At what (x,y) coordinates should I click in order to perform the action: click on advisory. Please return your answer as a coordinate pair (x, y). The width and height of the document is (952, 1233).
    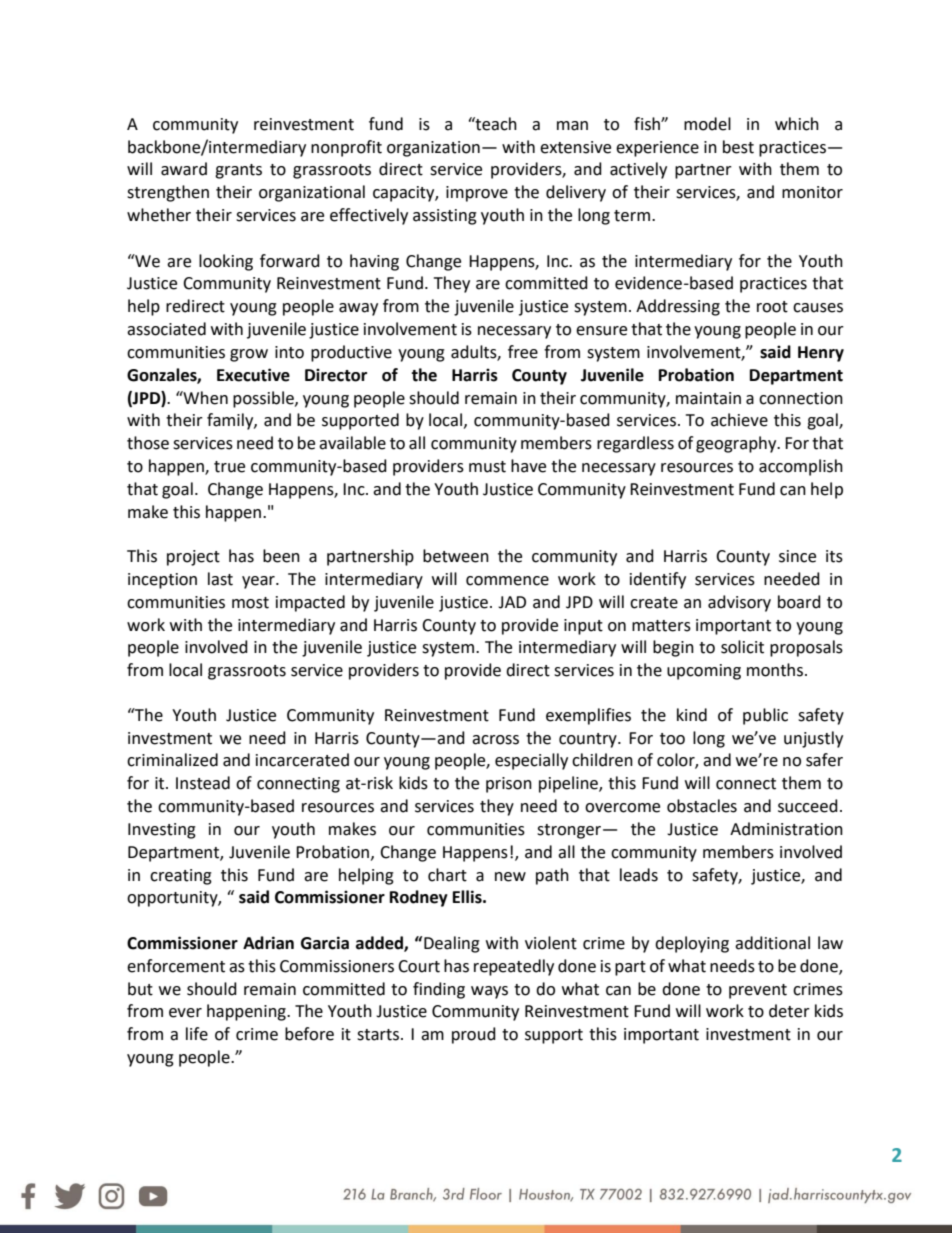
    Looking at the image, I should click on (739, 603).
